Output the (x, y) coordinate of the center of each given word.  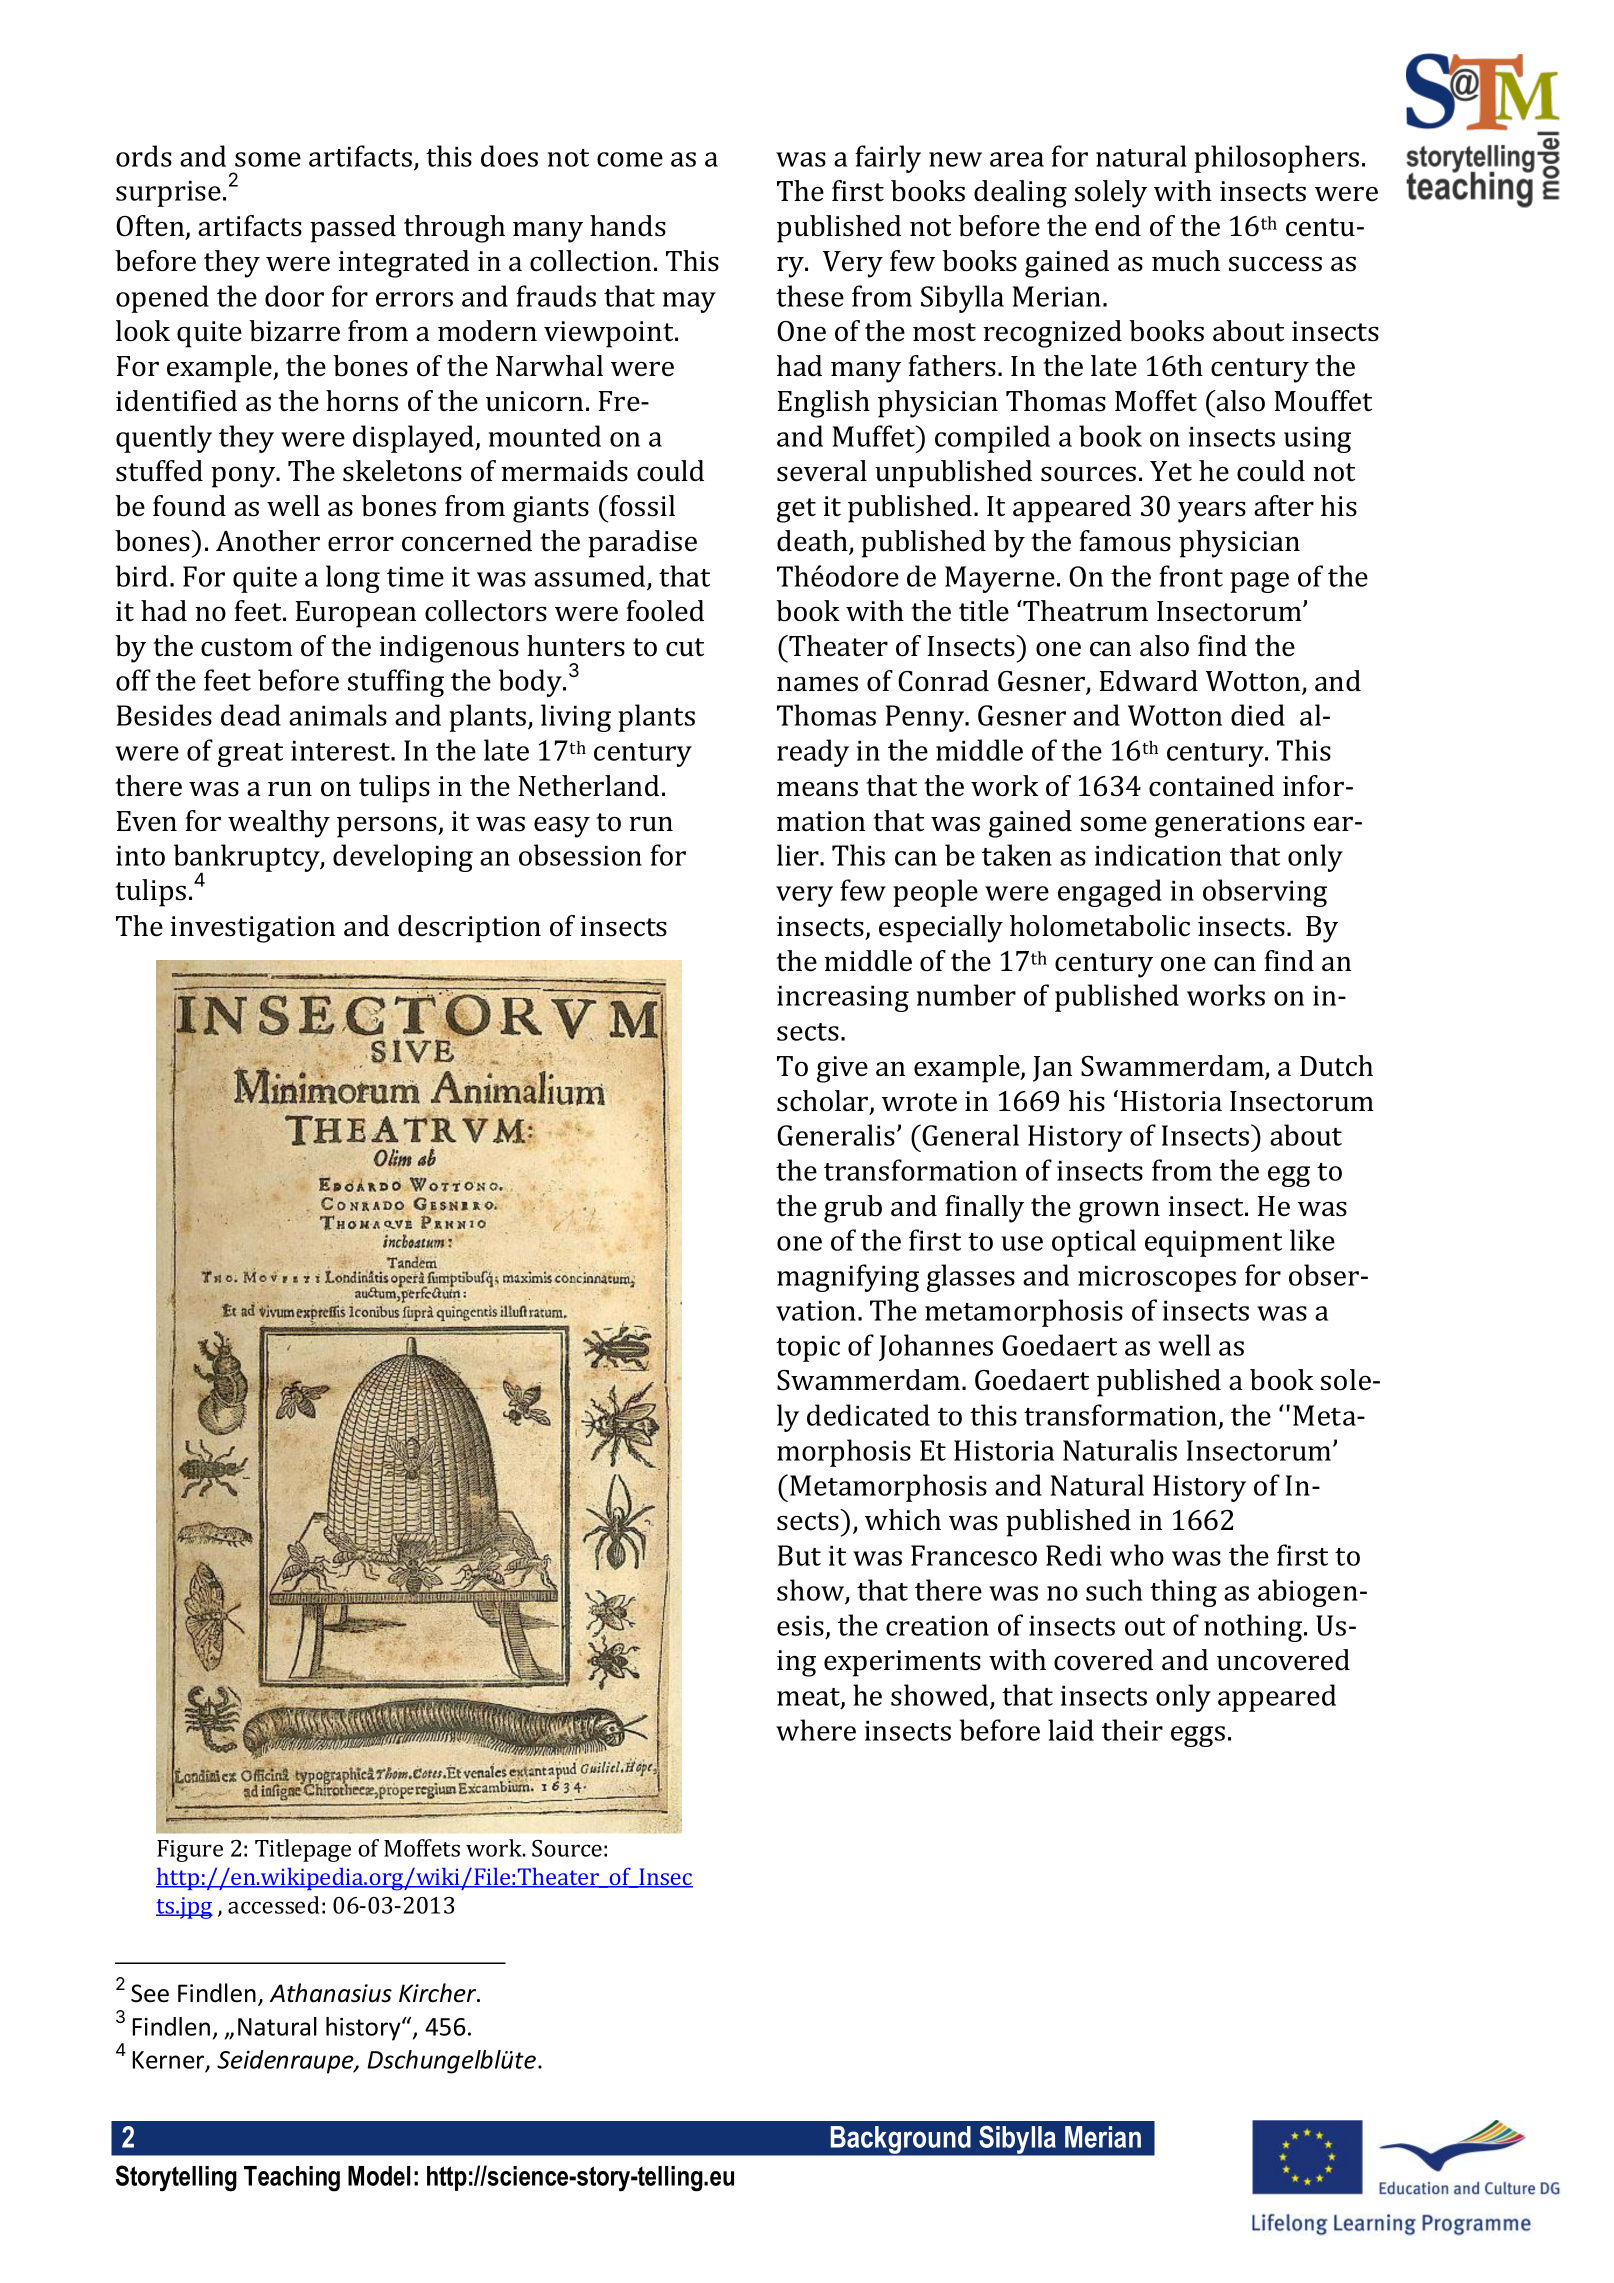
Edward (1149, 681)
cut (685, 647)
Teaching (292, 2179)
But (799, 1555)
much (1186, 261)
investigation (252, 929)
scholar (824, 1102)
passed (353, 229)
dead (251, 715)
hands (628, 226)
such (1114, 1590)
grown (1119, 1212)
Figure (190, 1851)
